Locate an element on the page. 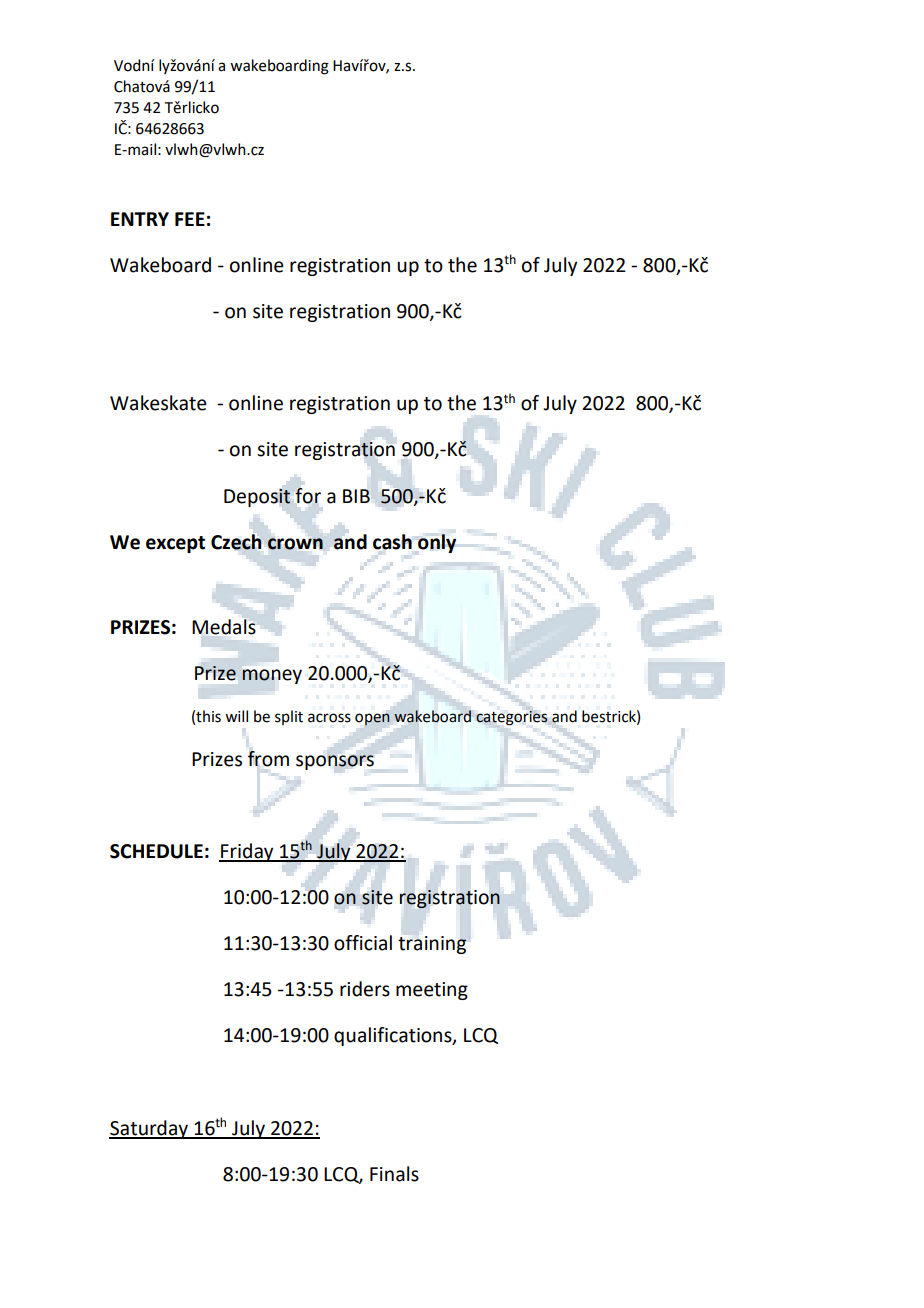 This document has height=1308, width=924. FEE is located at coordinates (190, 219).
